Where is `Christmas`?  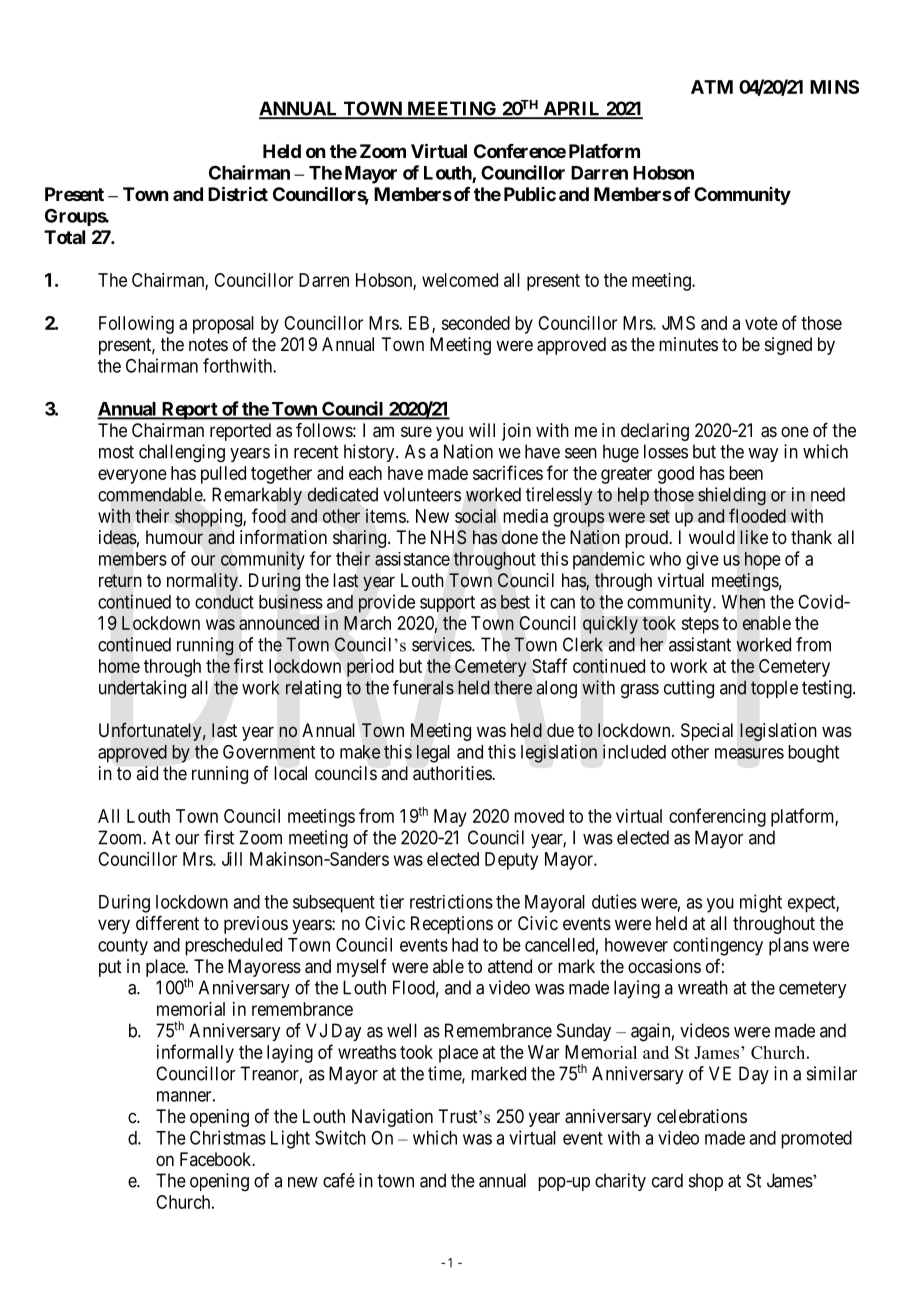 Christmas is located at coordinates (228, 1137).
